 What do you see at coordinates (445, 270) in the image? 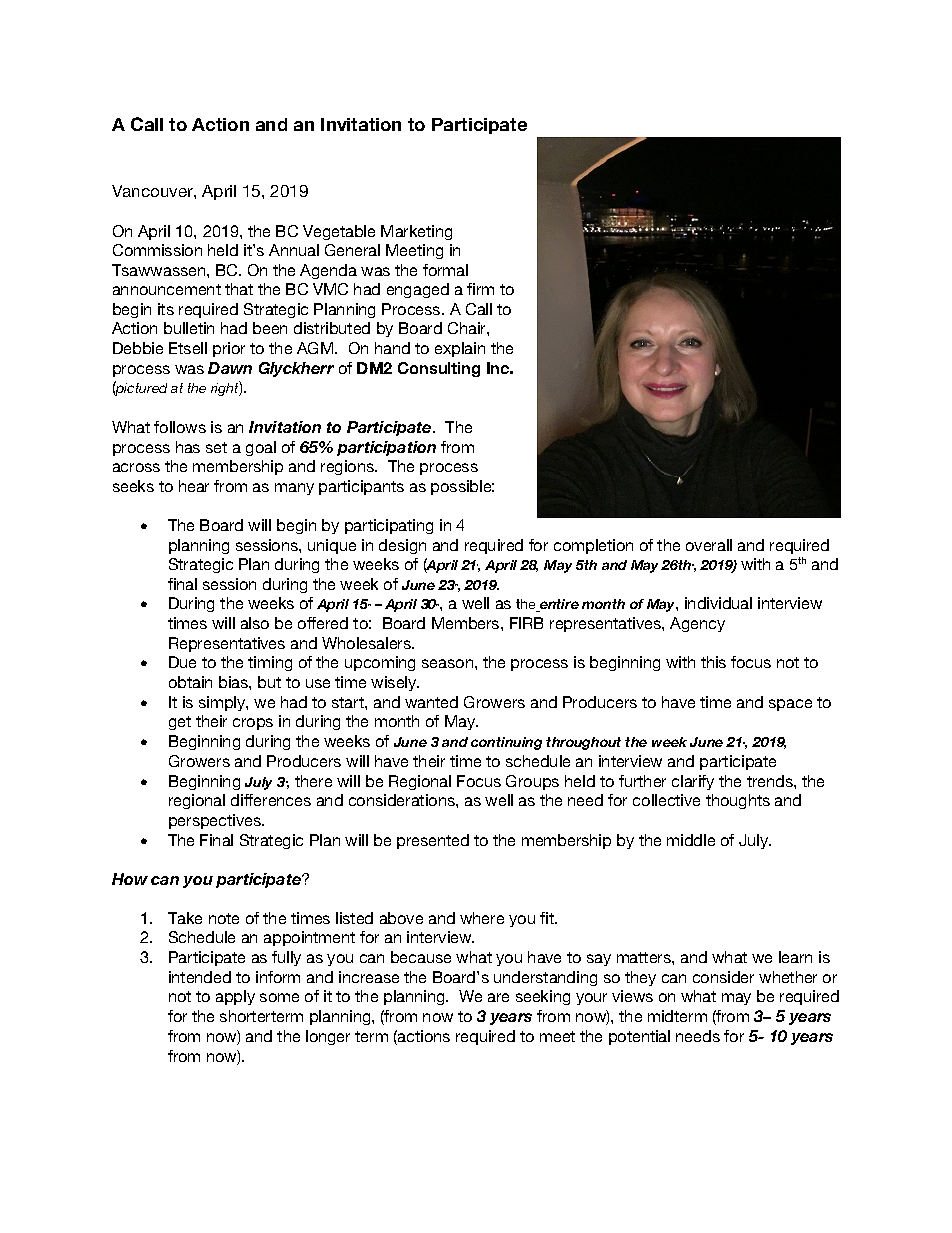
I see `formal` at bounding box center [445, 270].
